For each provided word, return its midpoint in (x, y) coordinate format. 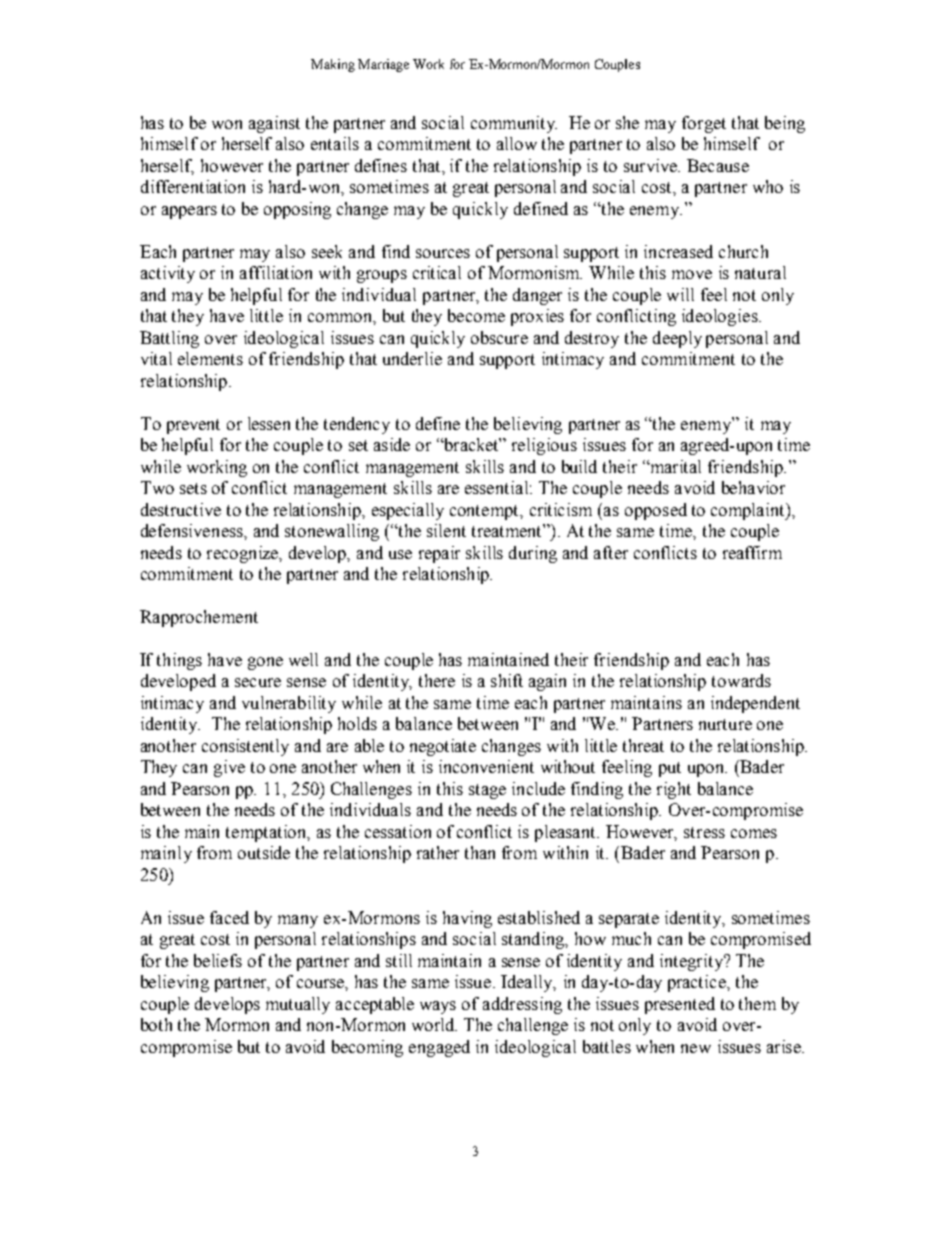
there (437, 680)
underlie (412, 358)
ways (438, 1007)
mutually (298, 1005)
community (514, 124)
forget (704, 124)
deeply (677, 339)
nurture (725, 724)
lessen (269, 423)
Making (333, 65)
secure (258, 682)
